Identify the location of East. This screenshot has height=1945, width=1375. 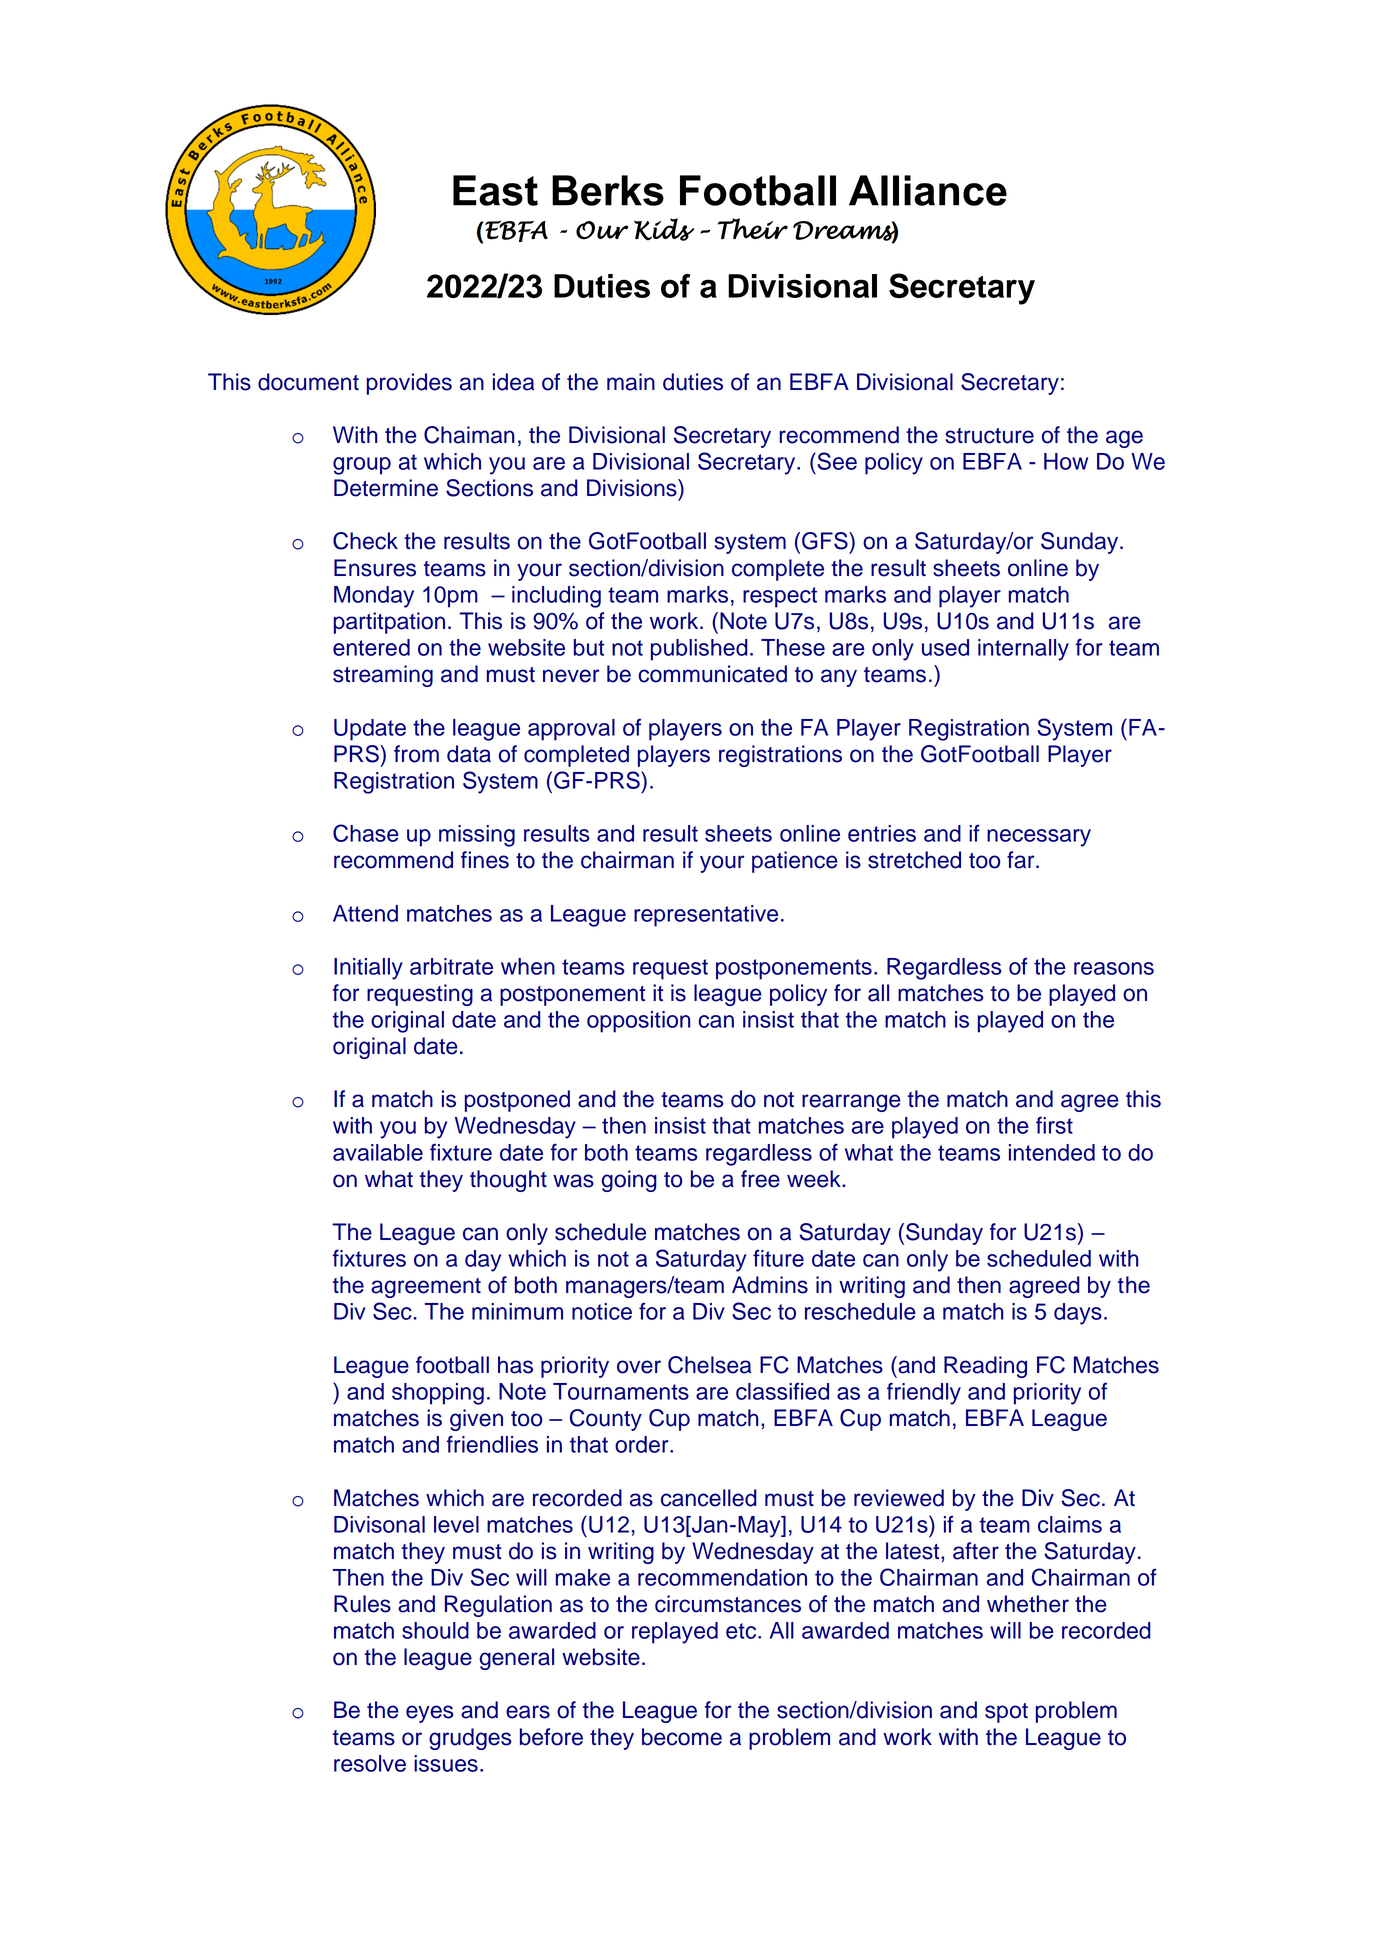
(495, 190).
